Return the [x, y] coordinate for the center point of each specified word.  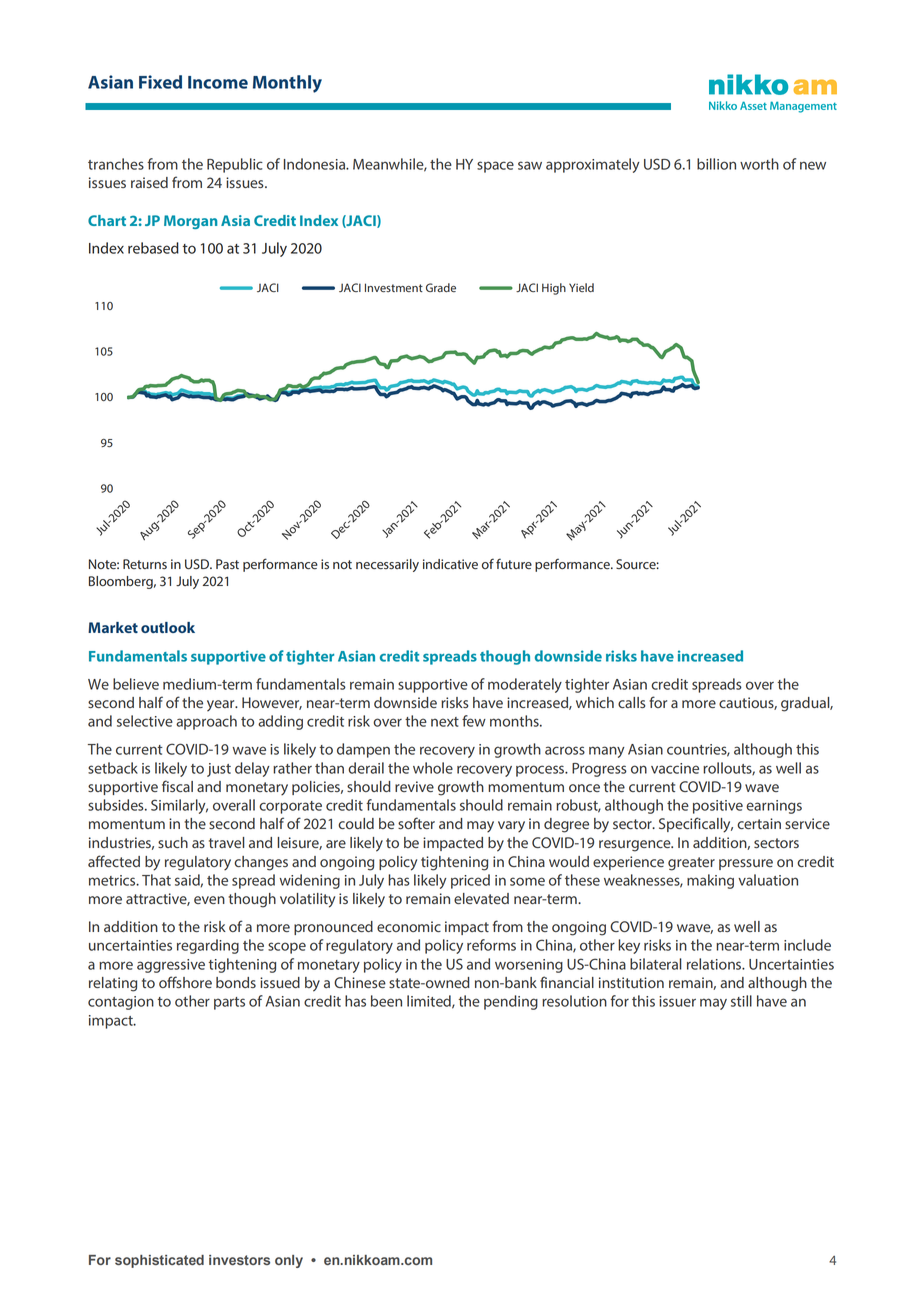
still [741, 1001]
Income [218, 82]
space [495, 167]
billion [716, 164]
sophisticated [159, 1261]
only [289, 1261]
